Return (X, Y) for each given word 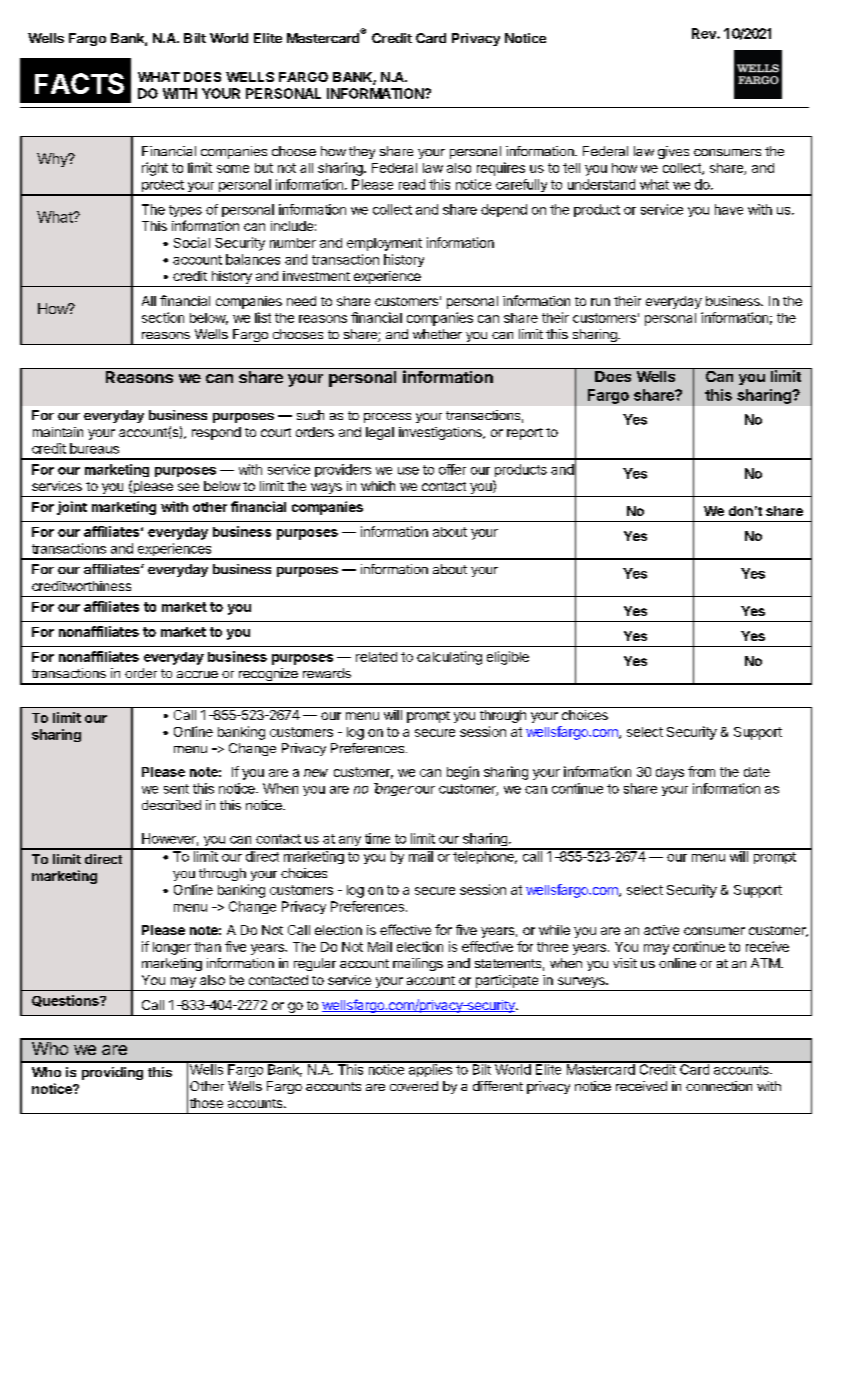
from (701, 771)
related (376, 657)
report (525, 434)
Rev (705, 33)
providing (112, 1073)
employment (384, 244)
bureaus (94, 448)
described (171, 805)
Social (192, 242)
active (661, 930)
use (408, 471)
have (729, 209)
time (377, 838)
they (362, 152)
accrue (197, 674)
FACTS (79, 83)
